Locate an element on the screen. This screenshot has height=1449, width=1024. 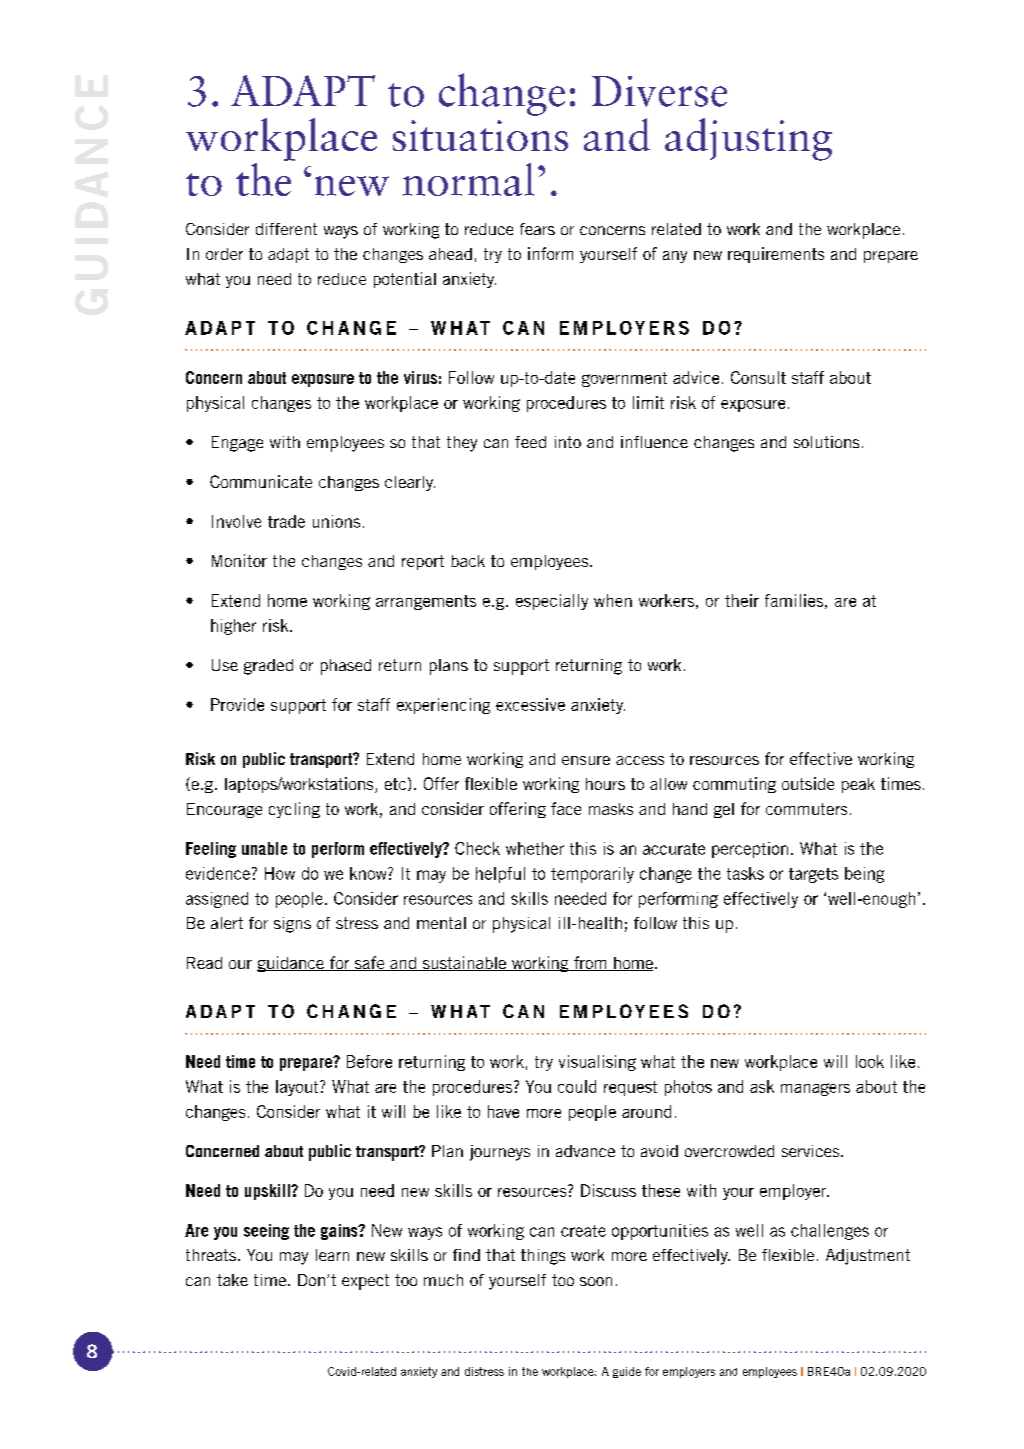
from is located at coordinates (590, 963).
